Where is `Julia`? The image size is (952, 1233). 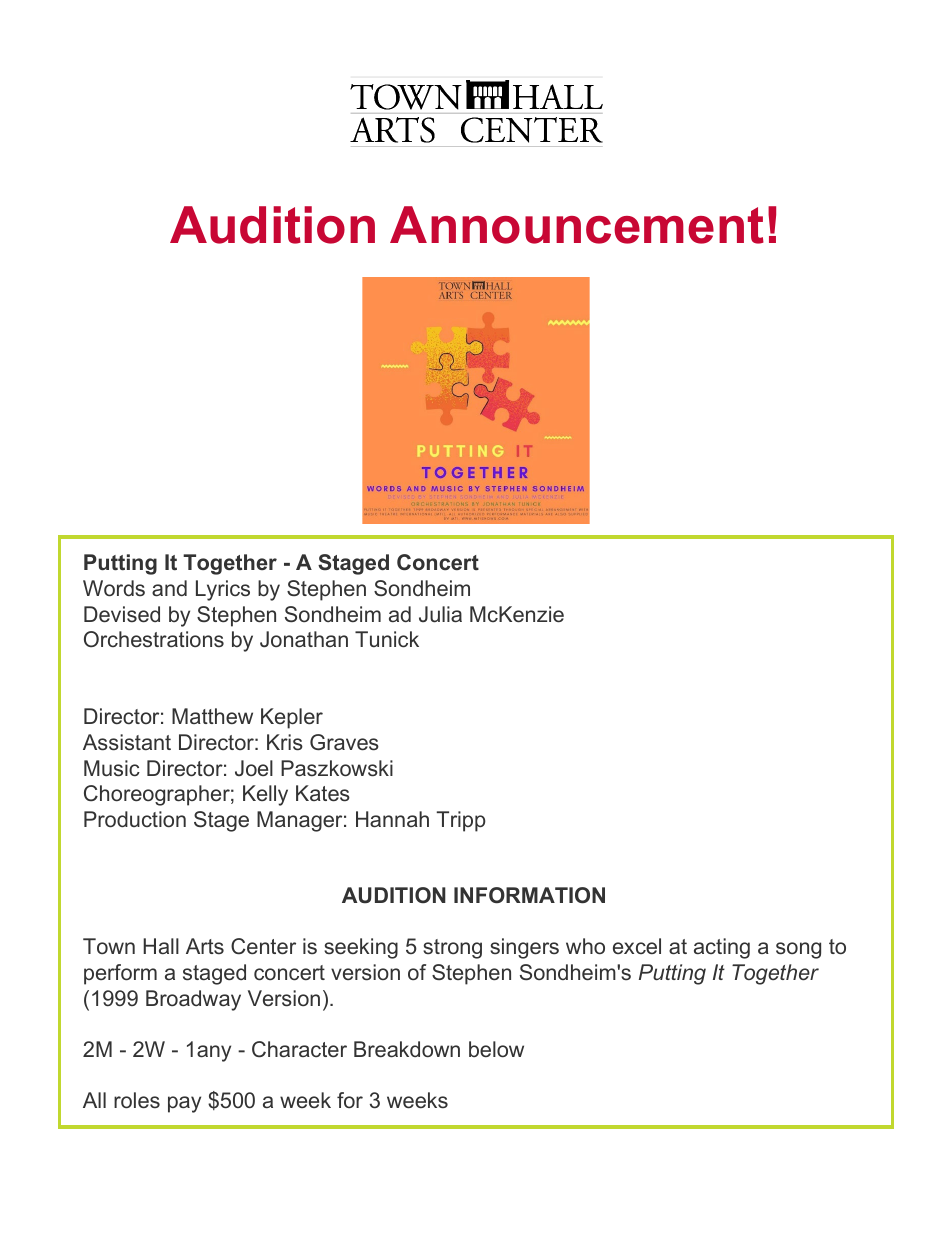
Julia is located at coordinates (440, 614).
